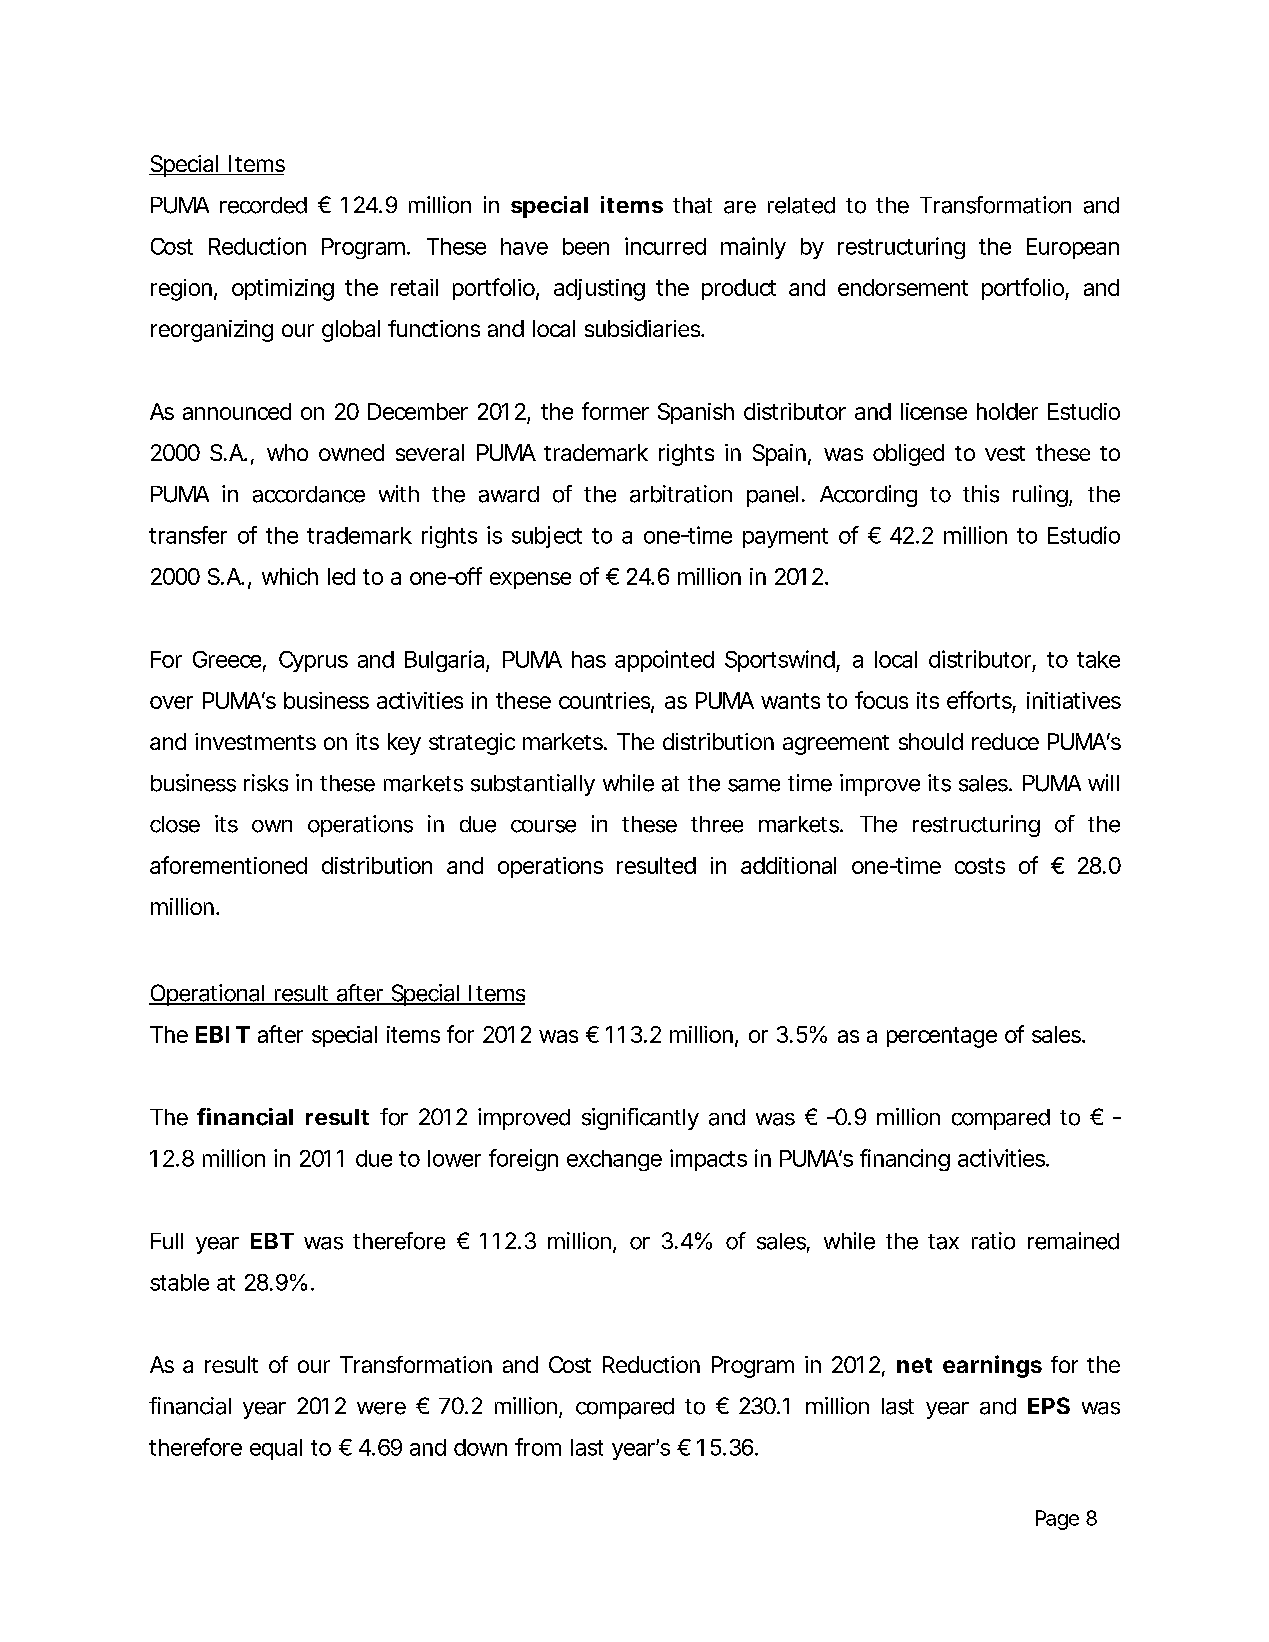 The width and height of the image is (1269, 1642). I want to click on equal, so click(276, 1449).
